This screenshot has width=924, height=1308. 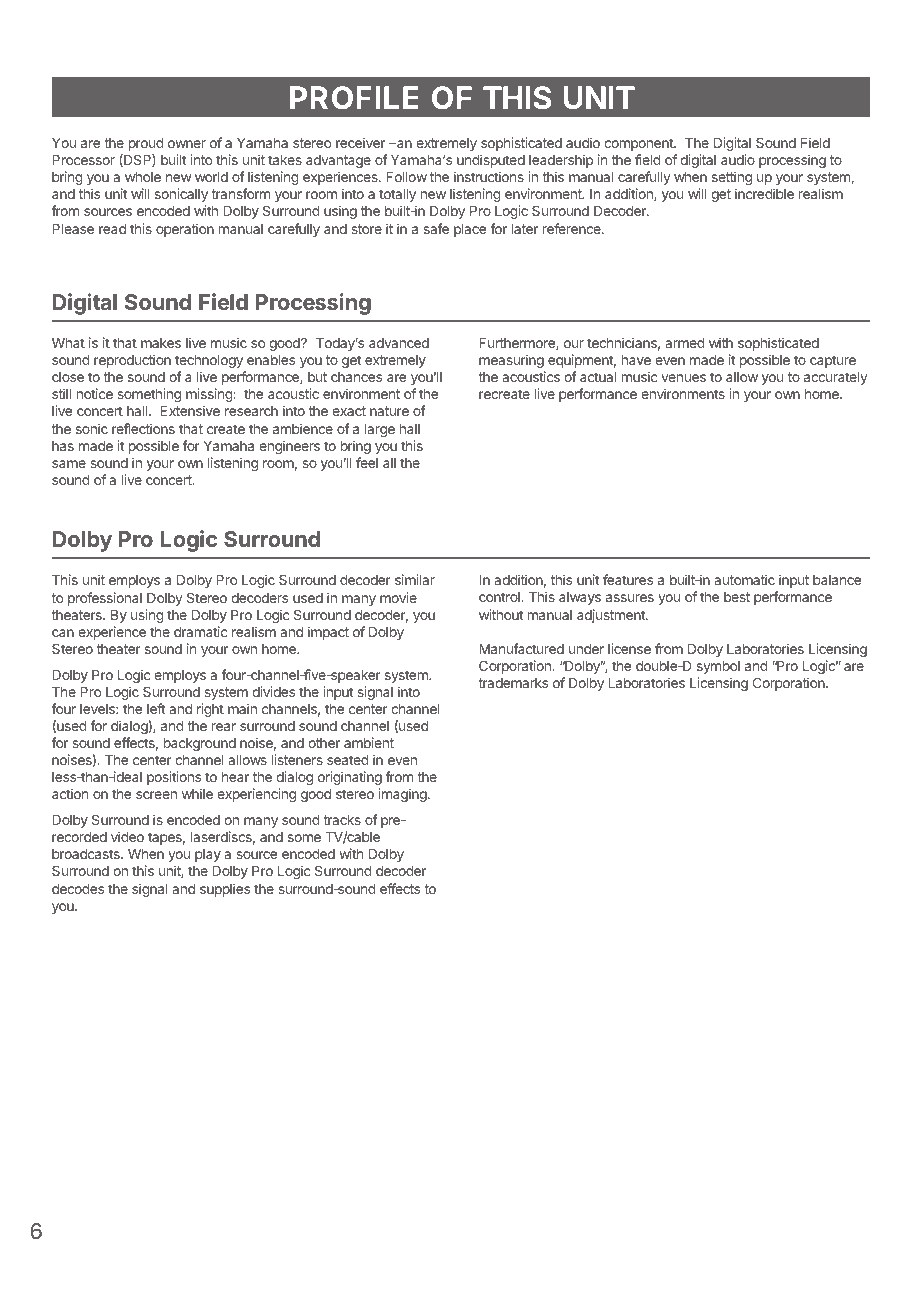 What do you see at coordinates (146, 144) in the screenshot?
I see `proud` at bounding box center [146, 144].
